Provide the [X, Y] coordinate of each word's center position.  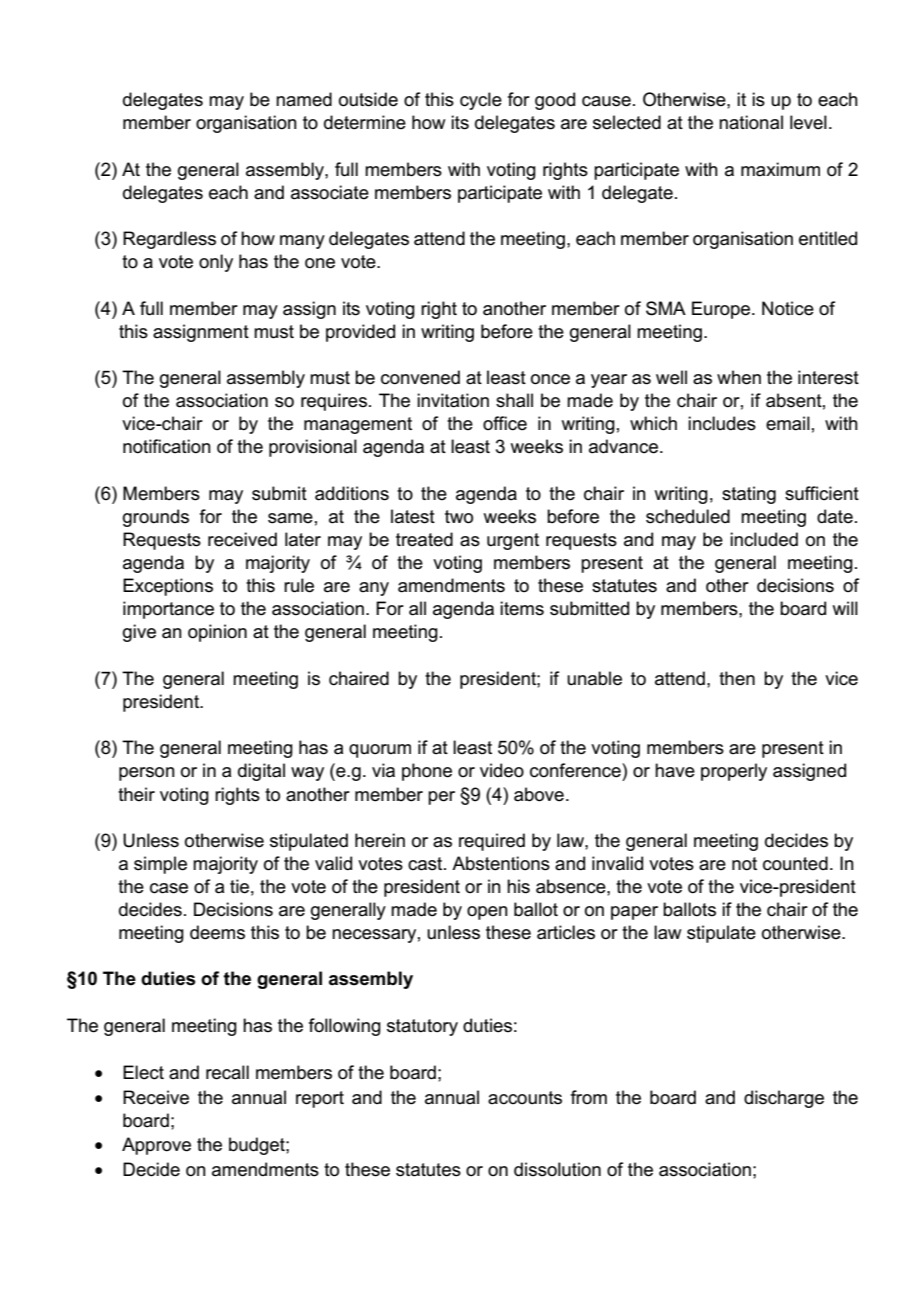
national [751, 122]
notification [167, 446]
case [169, 888]
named [304, 99]
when [739, 377]
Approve [156, 1146]
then [737, 678]
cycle [481, 101]
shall [514, 400]
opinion [217, 633]
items [522, 608]
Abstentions [501, 863]
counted [795, 863]
